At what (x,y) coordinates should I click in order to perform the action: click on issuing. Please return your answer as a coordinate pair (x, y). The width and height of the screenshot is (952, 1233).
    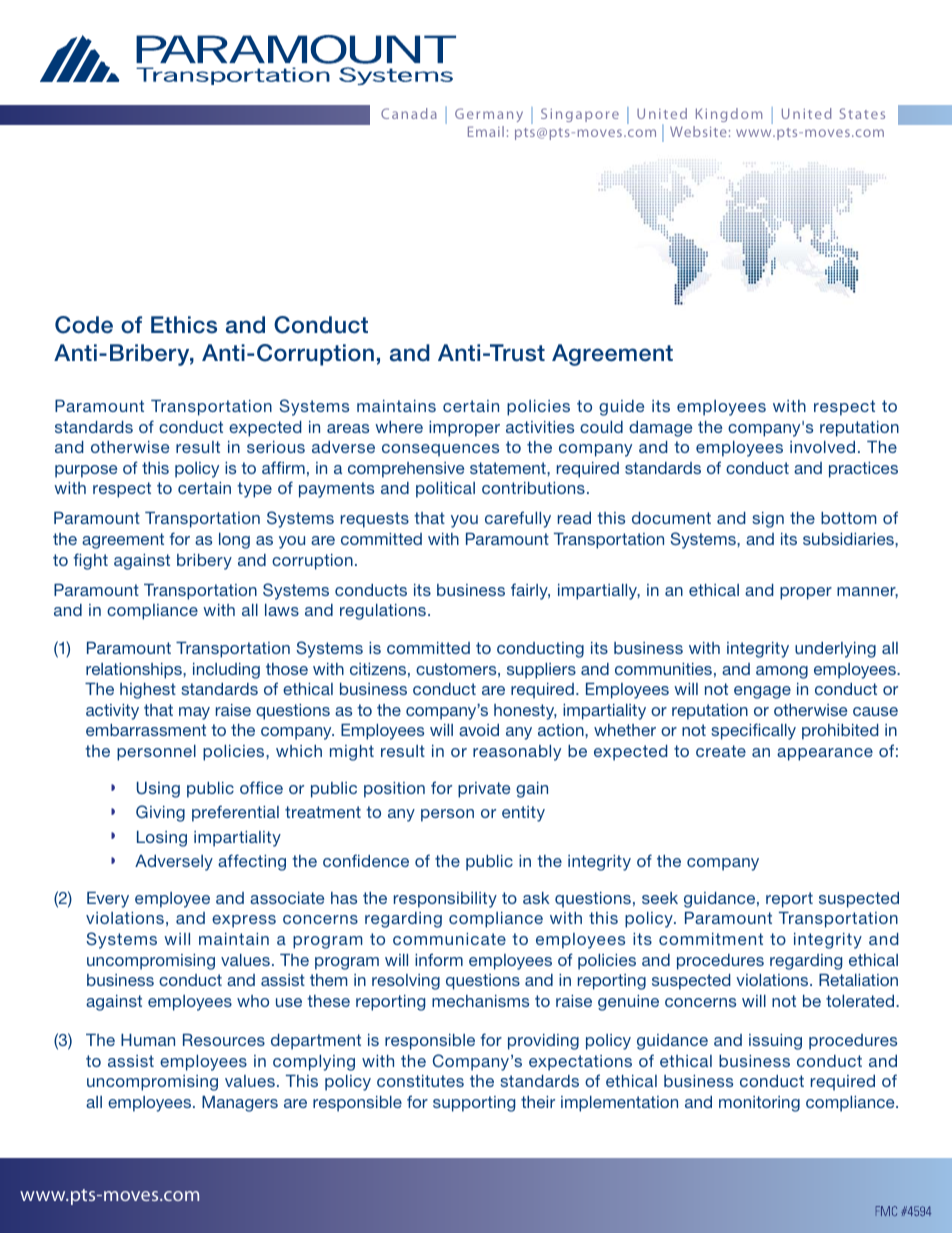
    Looking at the image, I should click on (775, 1042).
